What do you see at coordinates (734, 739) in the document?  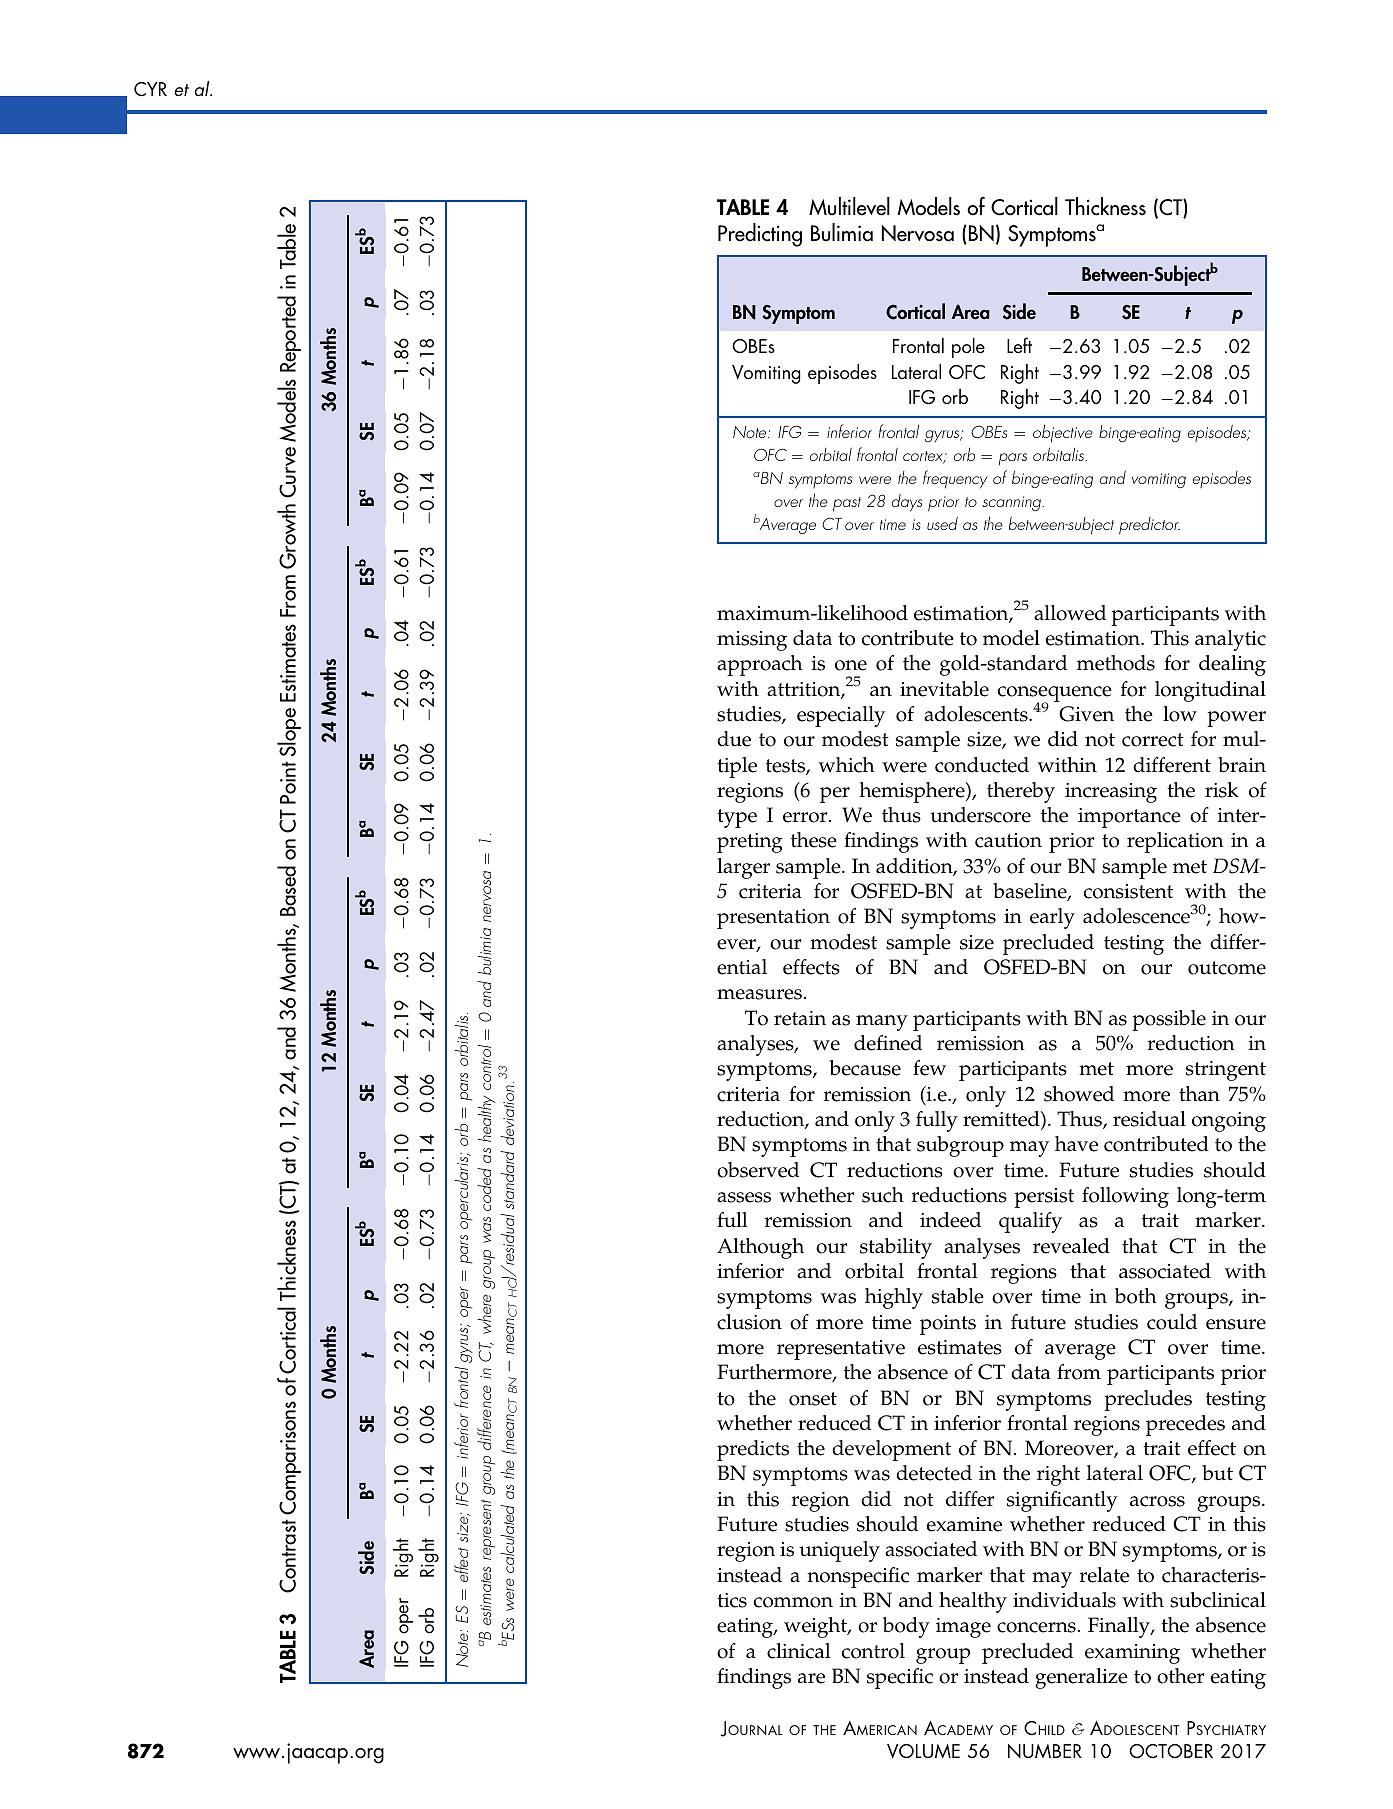 I see `due` at bounding box center [734, 739].
